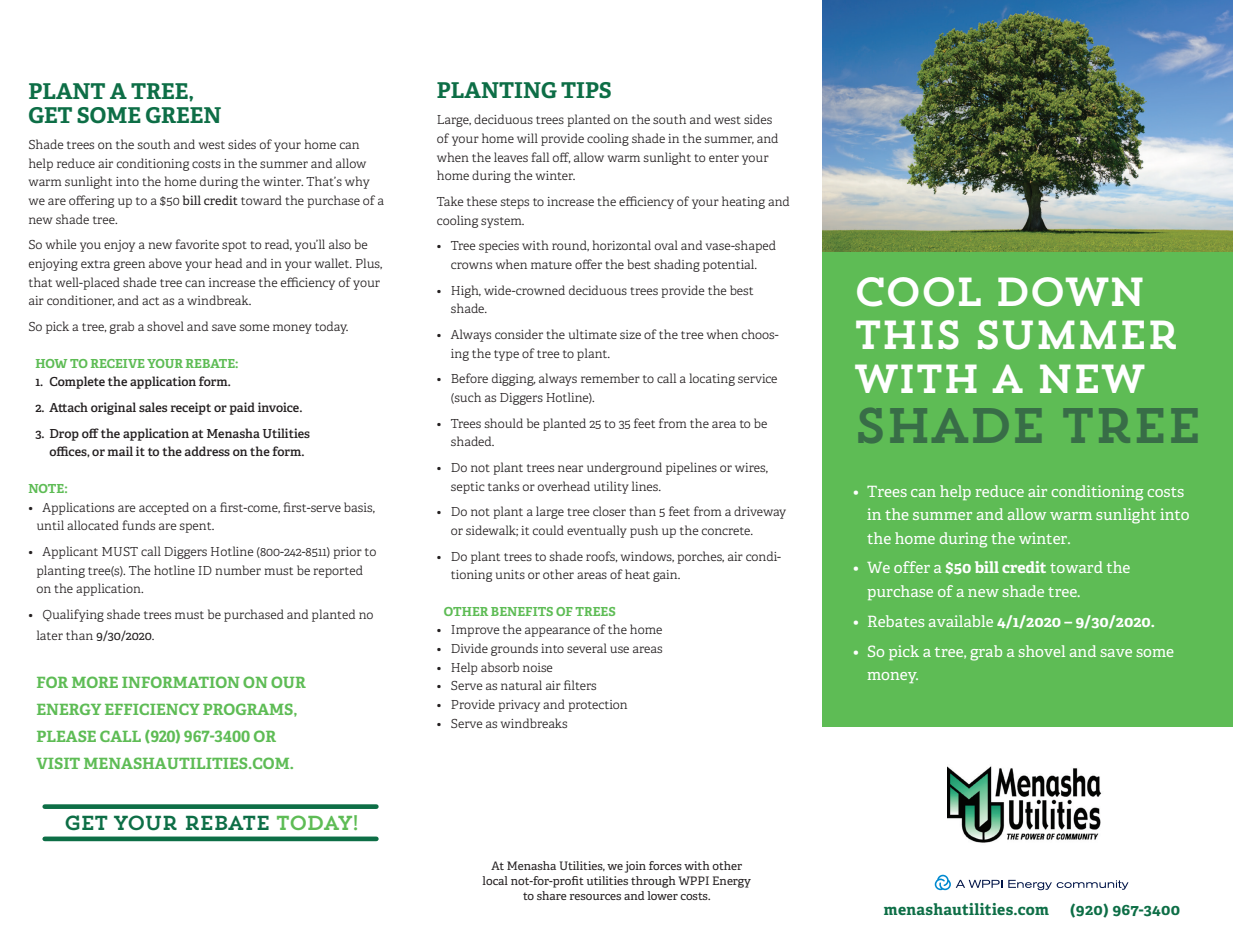 The height and width of the screenshot is (952, 1233). What do you see at coordinates (586, 90) in the screenshot?
I see `TIPS` at bounding box center [586, 90].
